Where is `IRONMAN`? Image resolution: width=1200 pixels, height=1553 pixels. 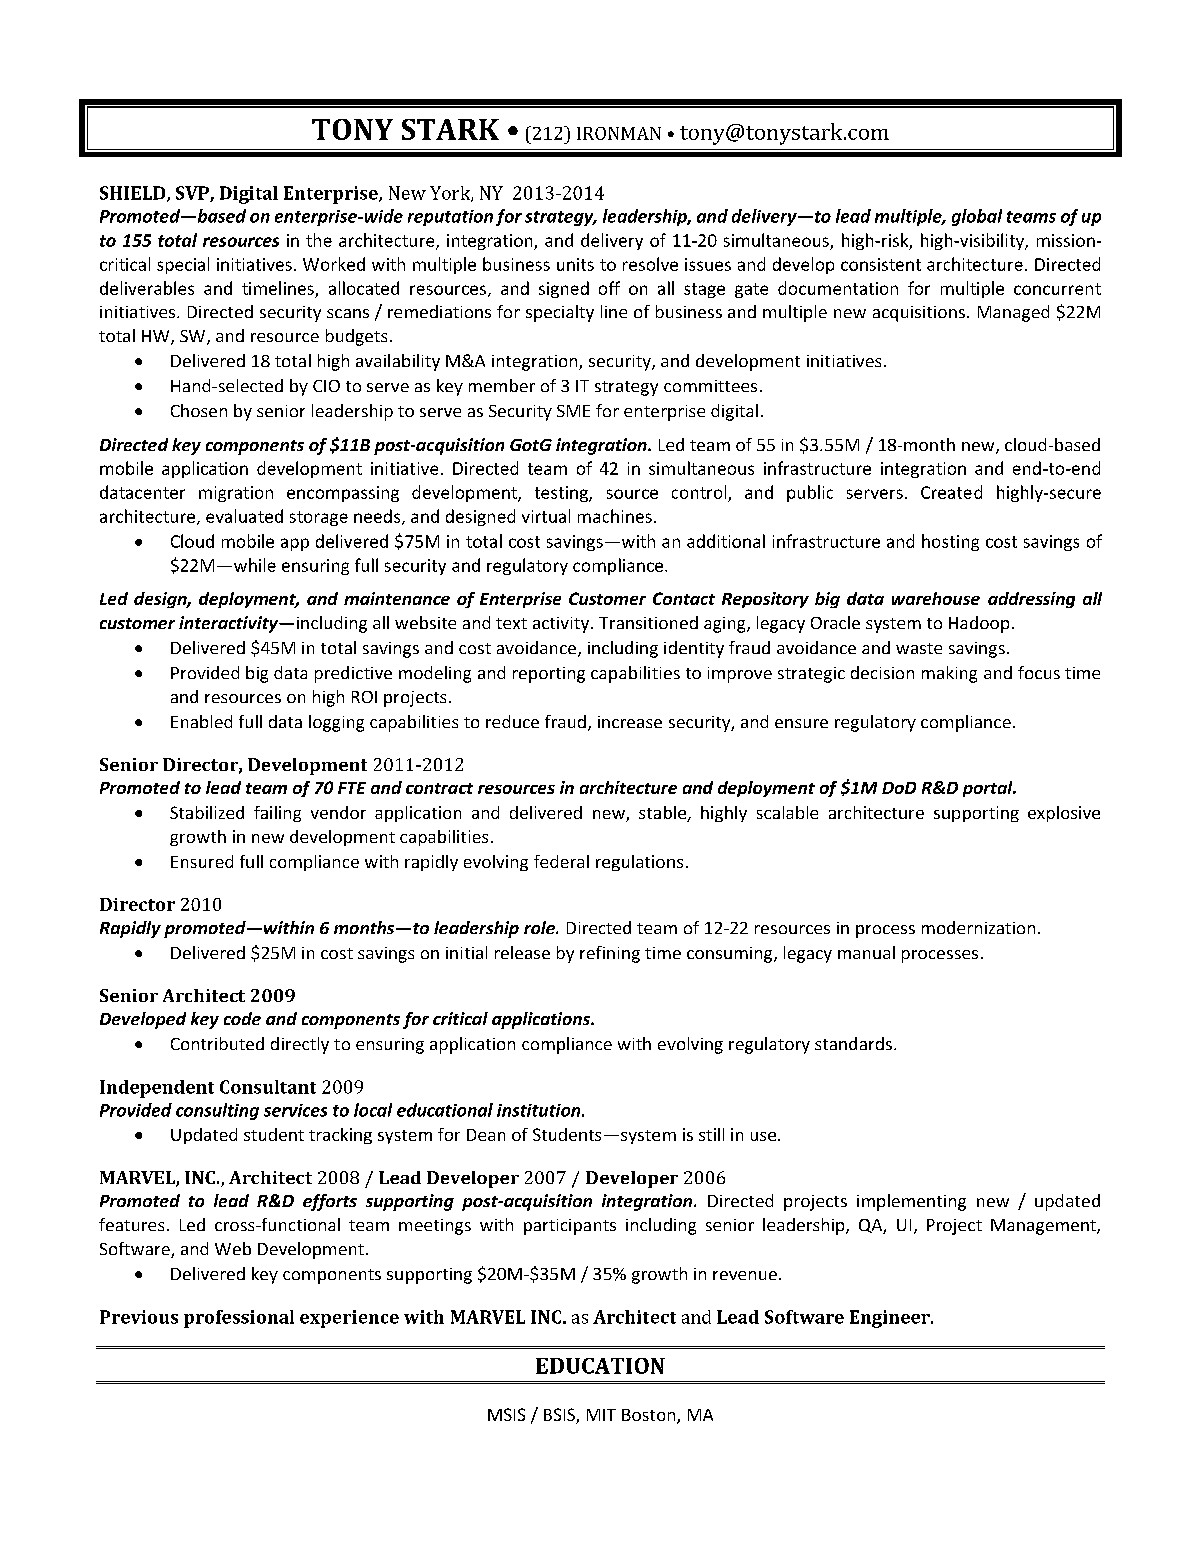
IRONMAN is located at coordinates (619, 133).
